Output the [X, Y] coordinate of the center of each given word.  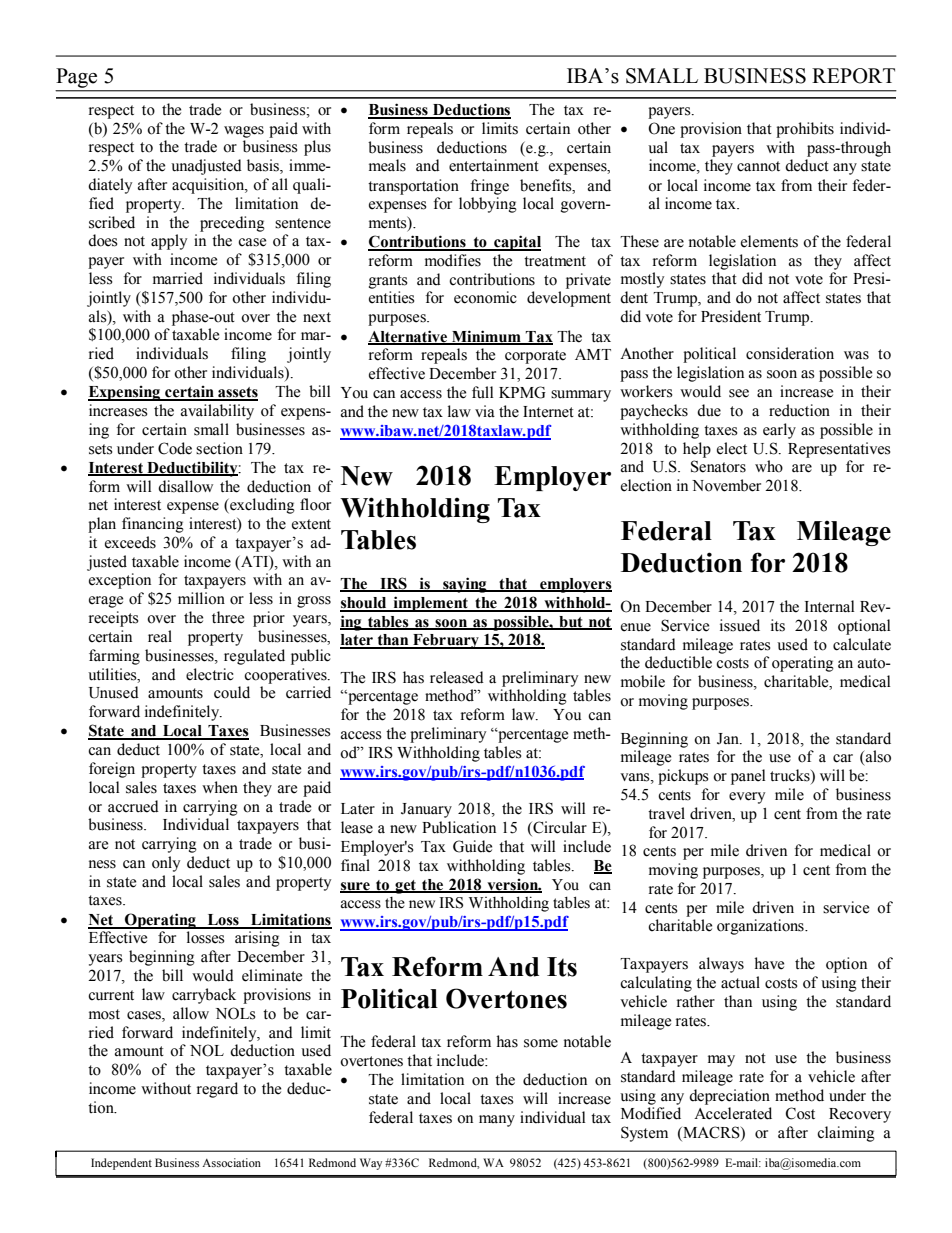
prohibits [805, 130]
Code [175, 448]
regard [217, 1090]
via [485, 411]
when [220, 787]
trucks [791, 776]
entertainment [494, 165]
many [497, 1121]
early [779, 431]
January [426, 810]
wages [244, 132]
